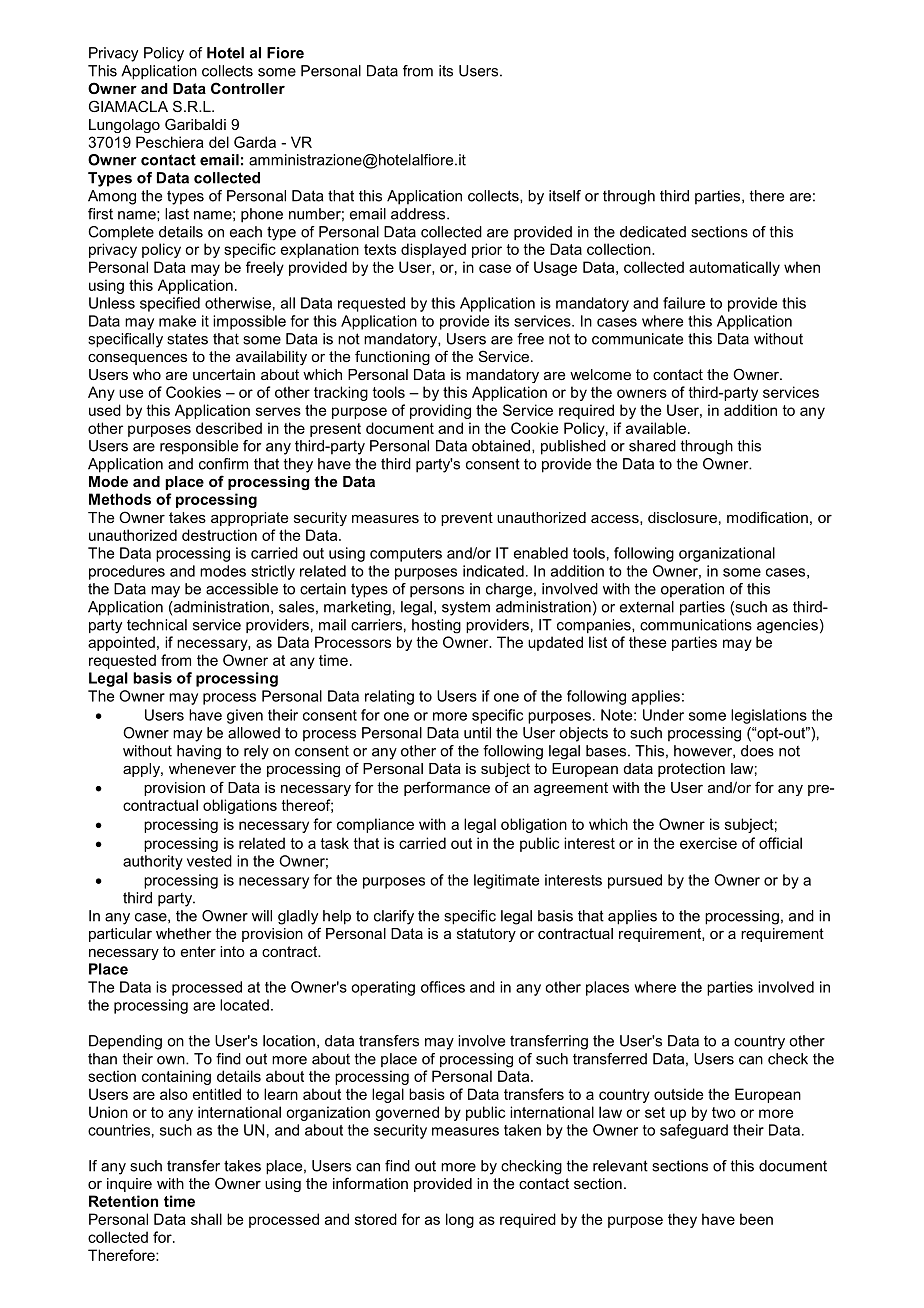  I want to click on address, so click(419, 214).
